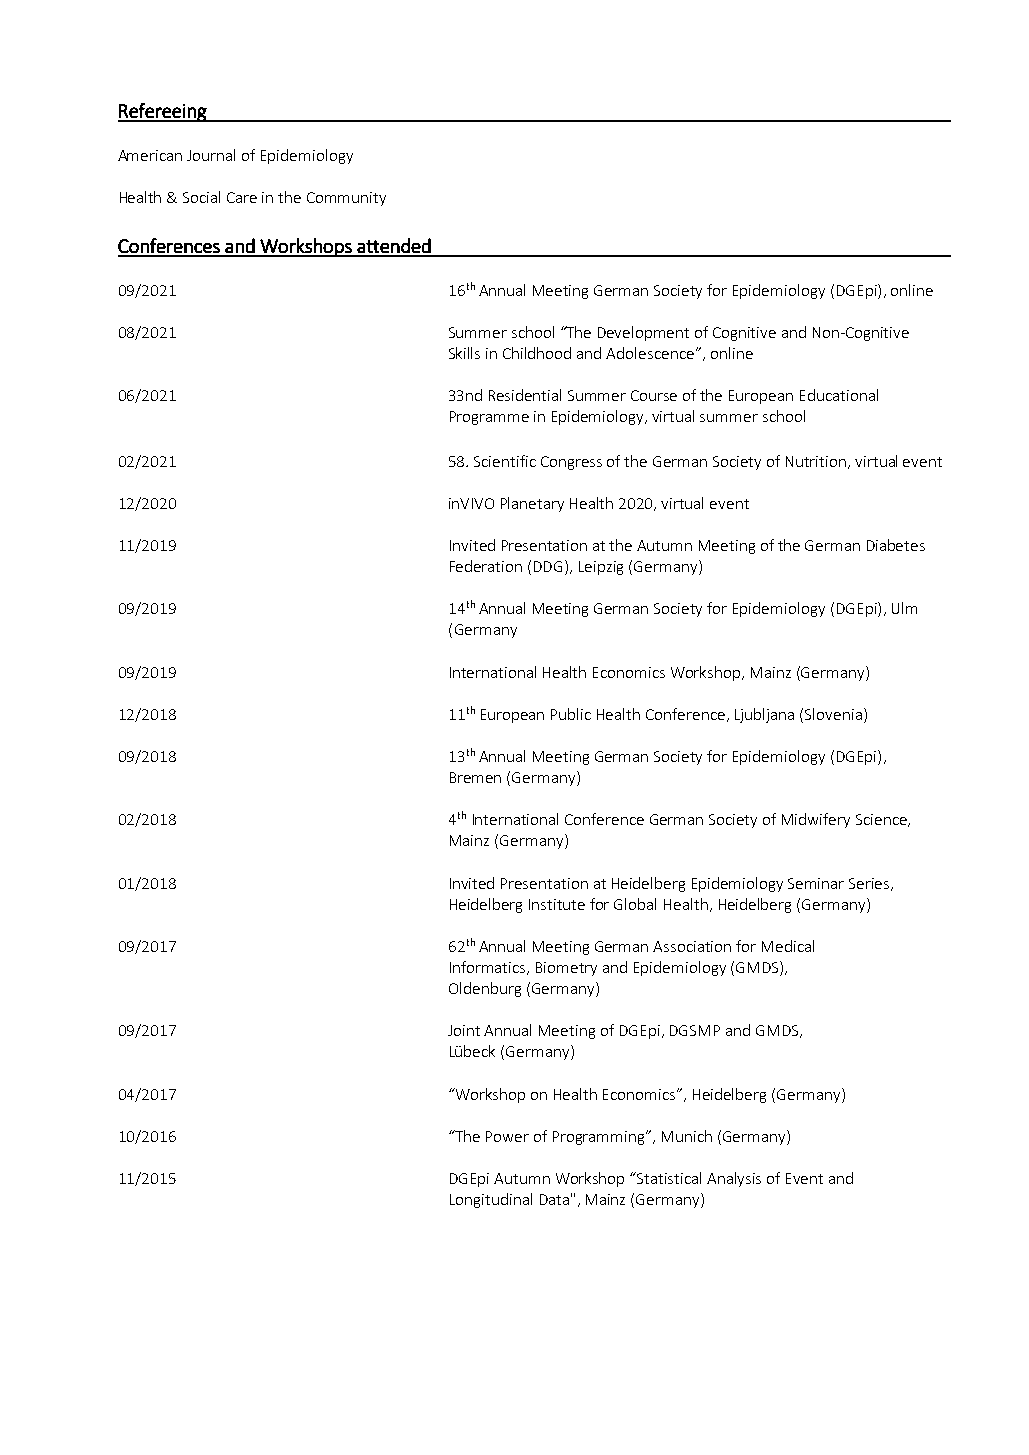  What do you see at coordinates (816, 461) in the screenshot?
I see `Nutrition` at bounding box center [816, 461].
